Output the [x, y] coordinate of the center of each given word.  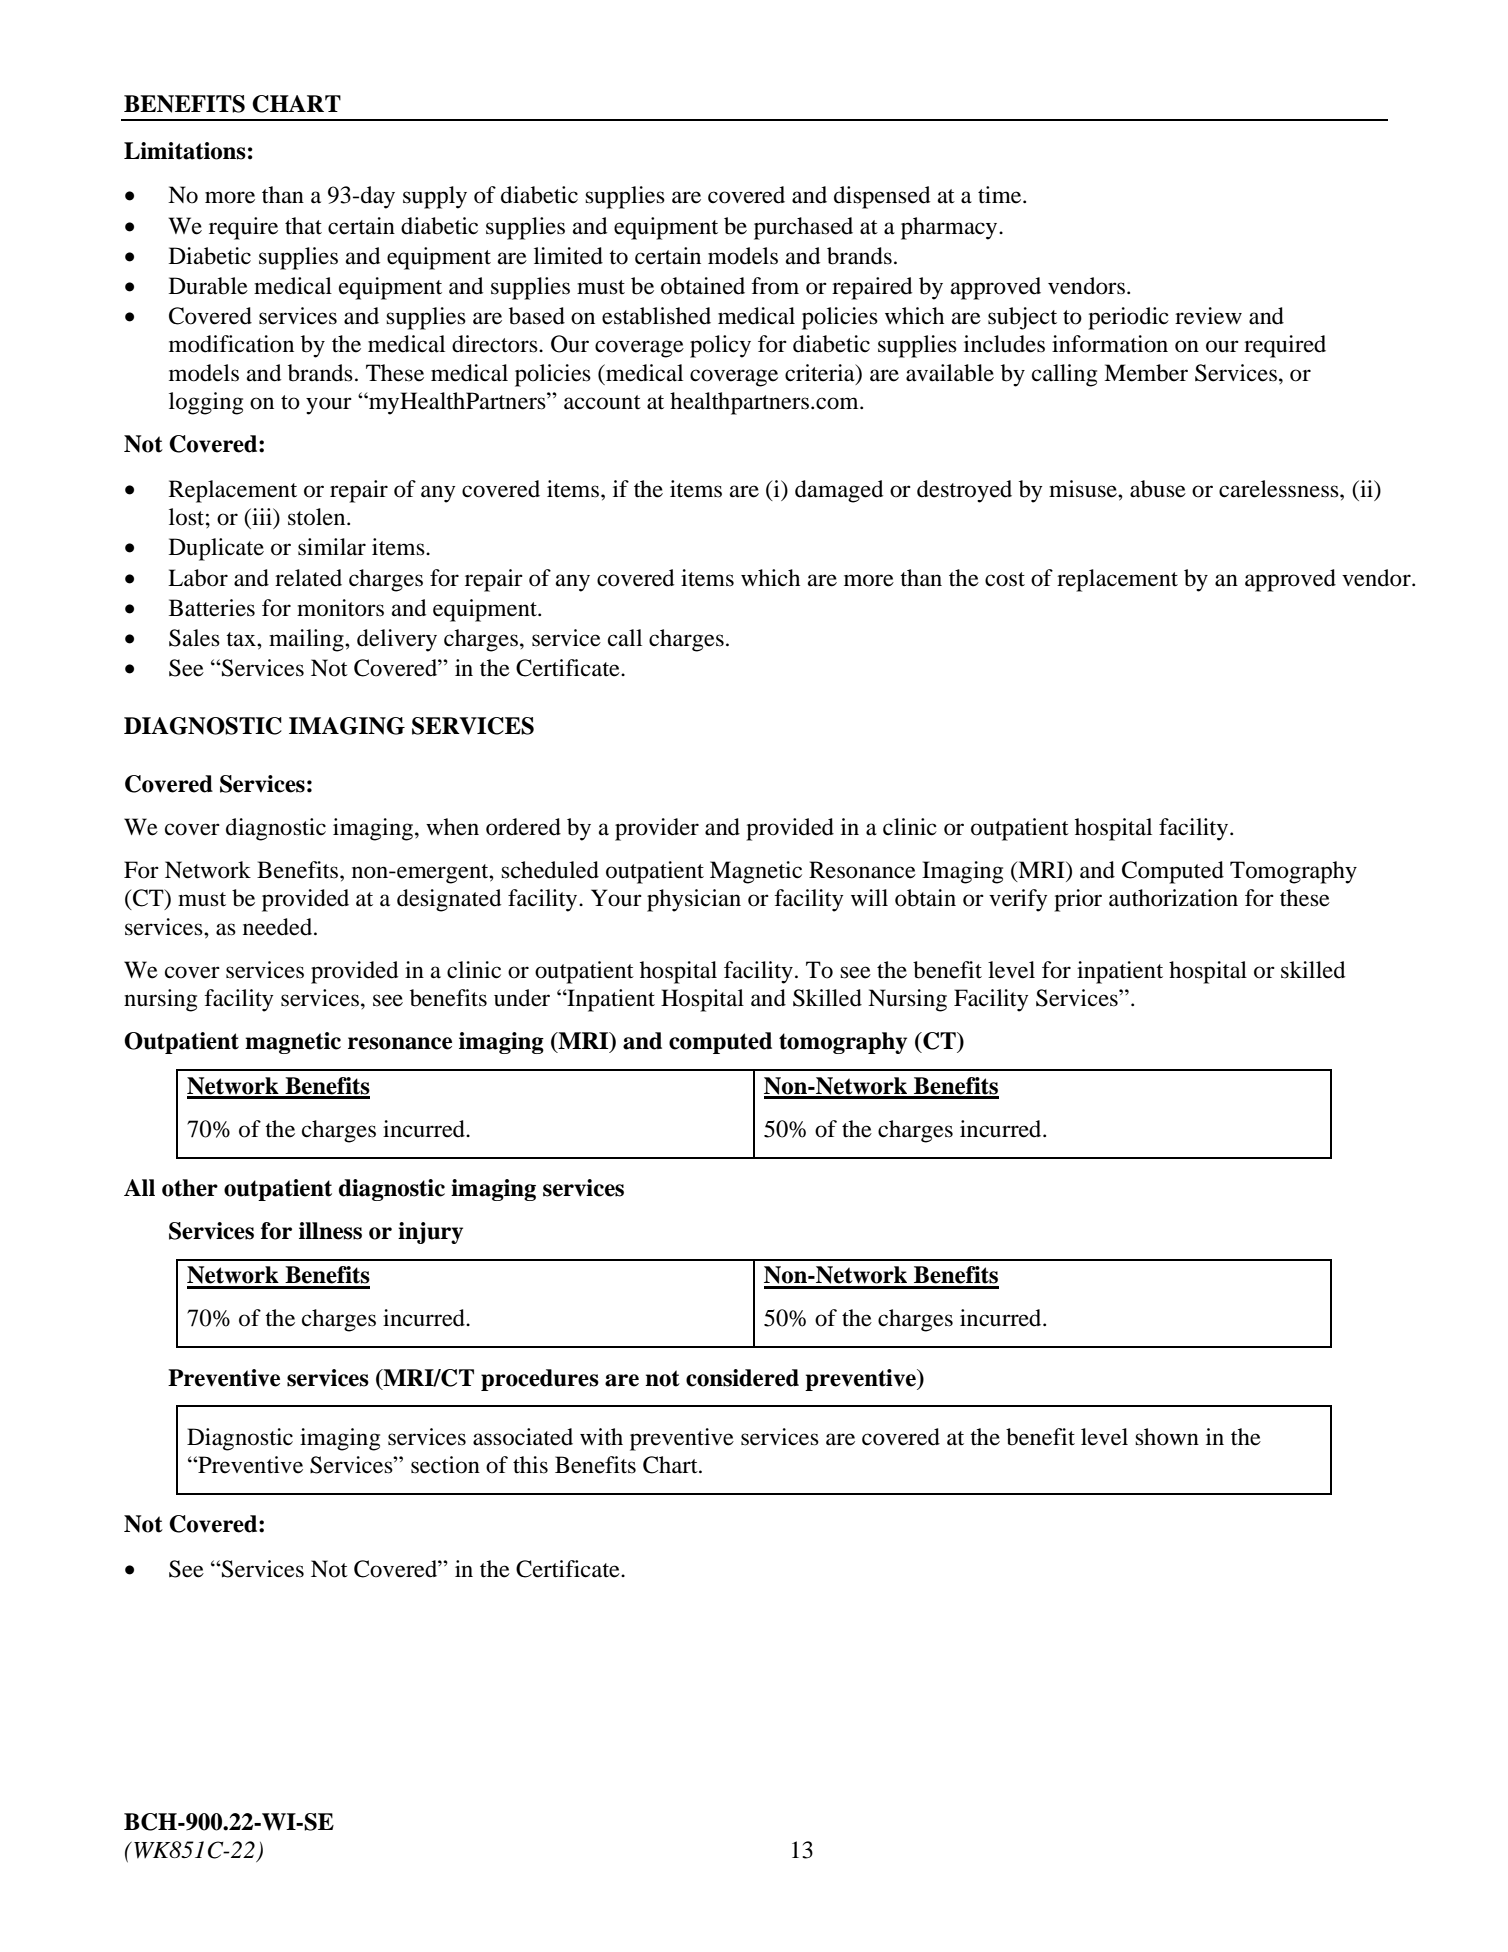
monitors [340, 608]
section [445, 1465]
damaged [839, 491]
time [1001, 195]
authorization [1173, 898]
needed [279, 927]
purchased [803, 228]
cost [1005, 579]
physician [694, 900]
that [303, 226]
